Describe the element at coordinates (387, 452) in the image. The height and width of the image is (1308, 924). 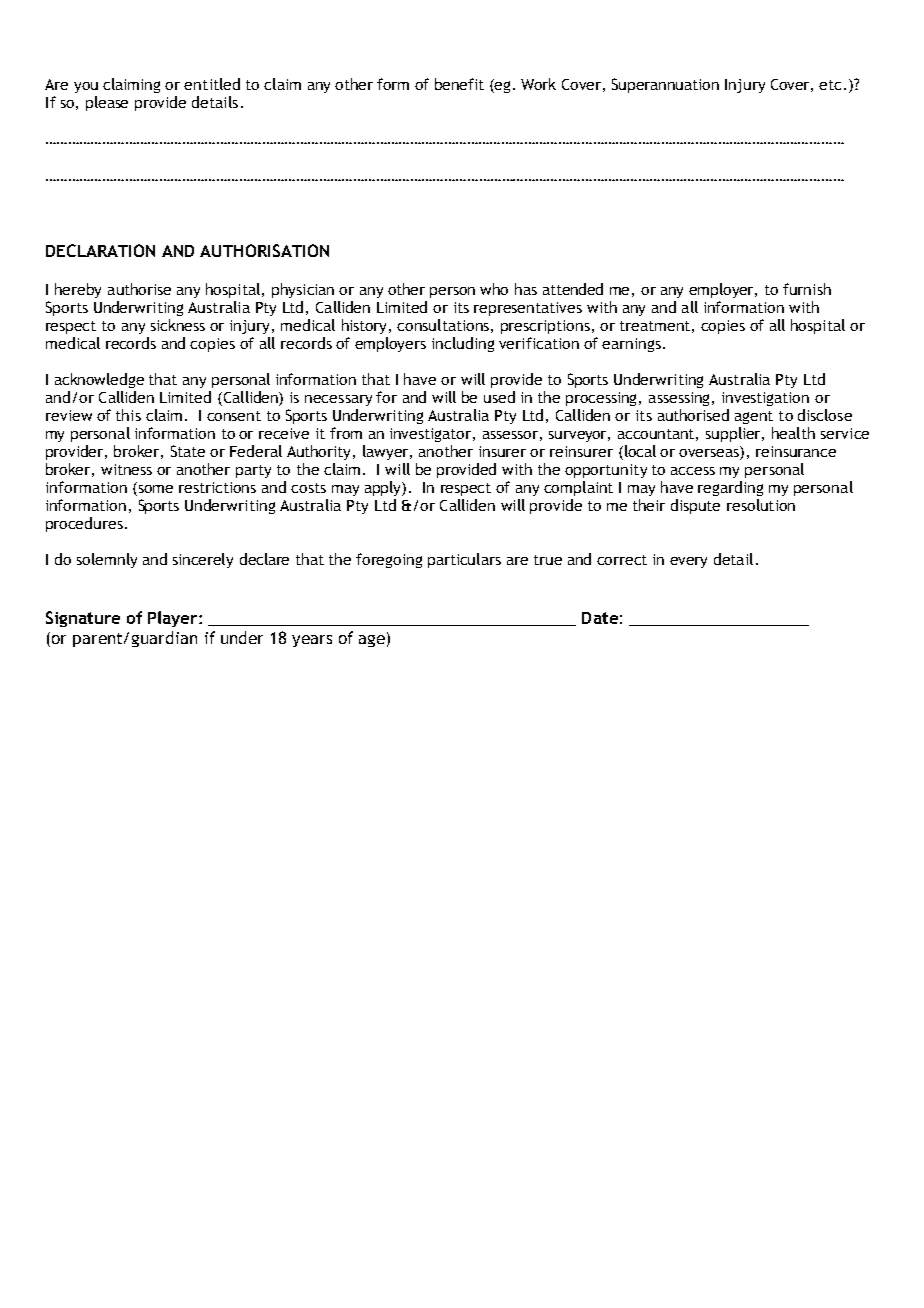
I see `lawyer` at that location.
